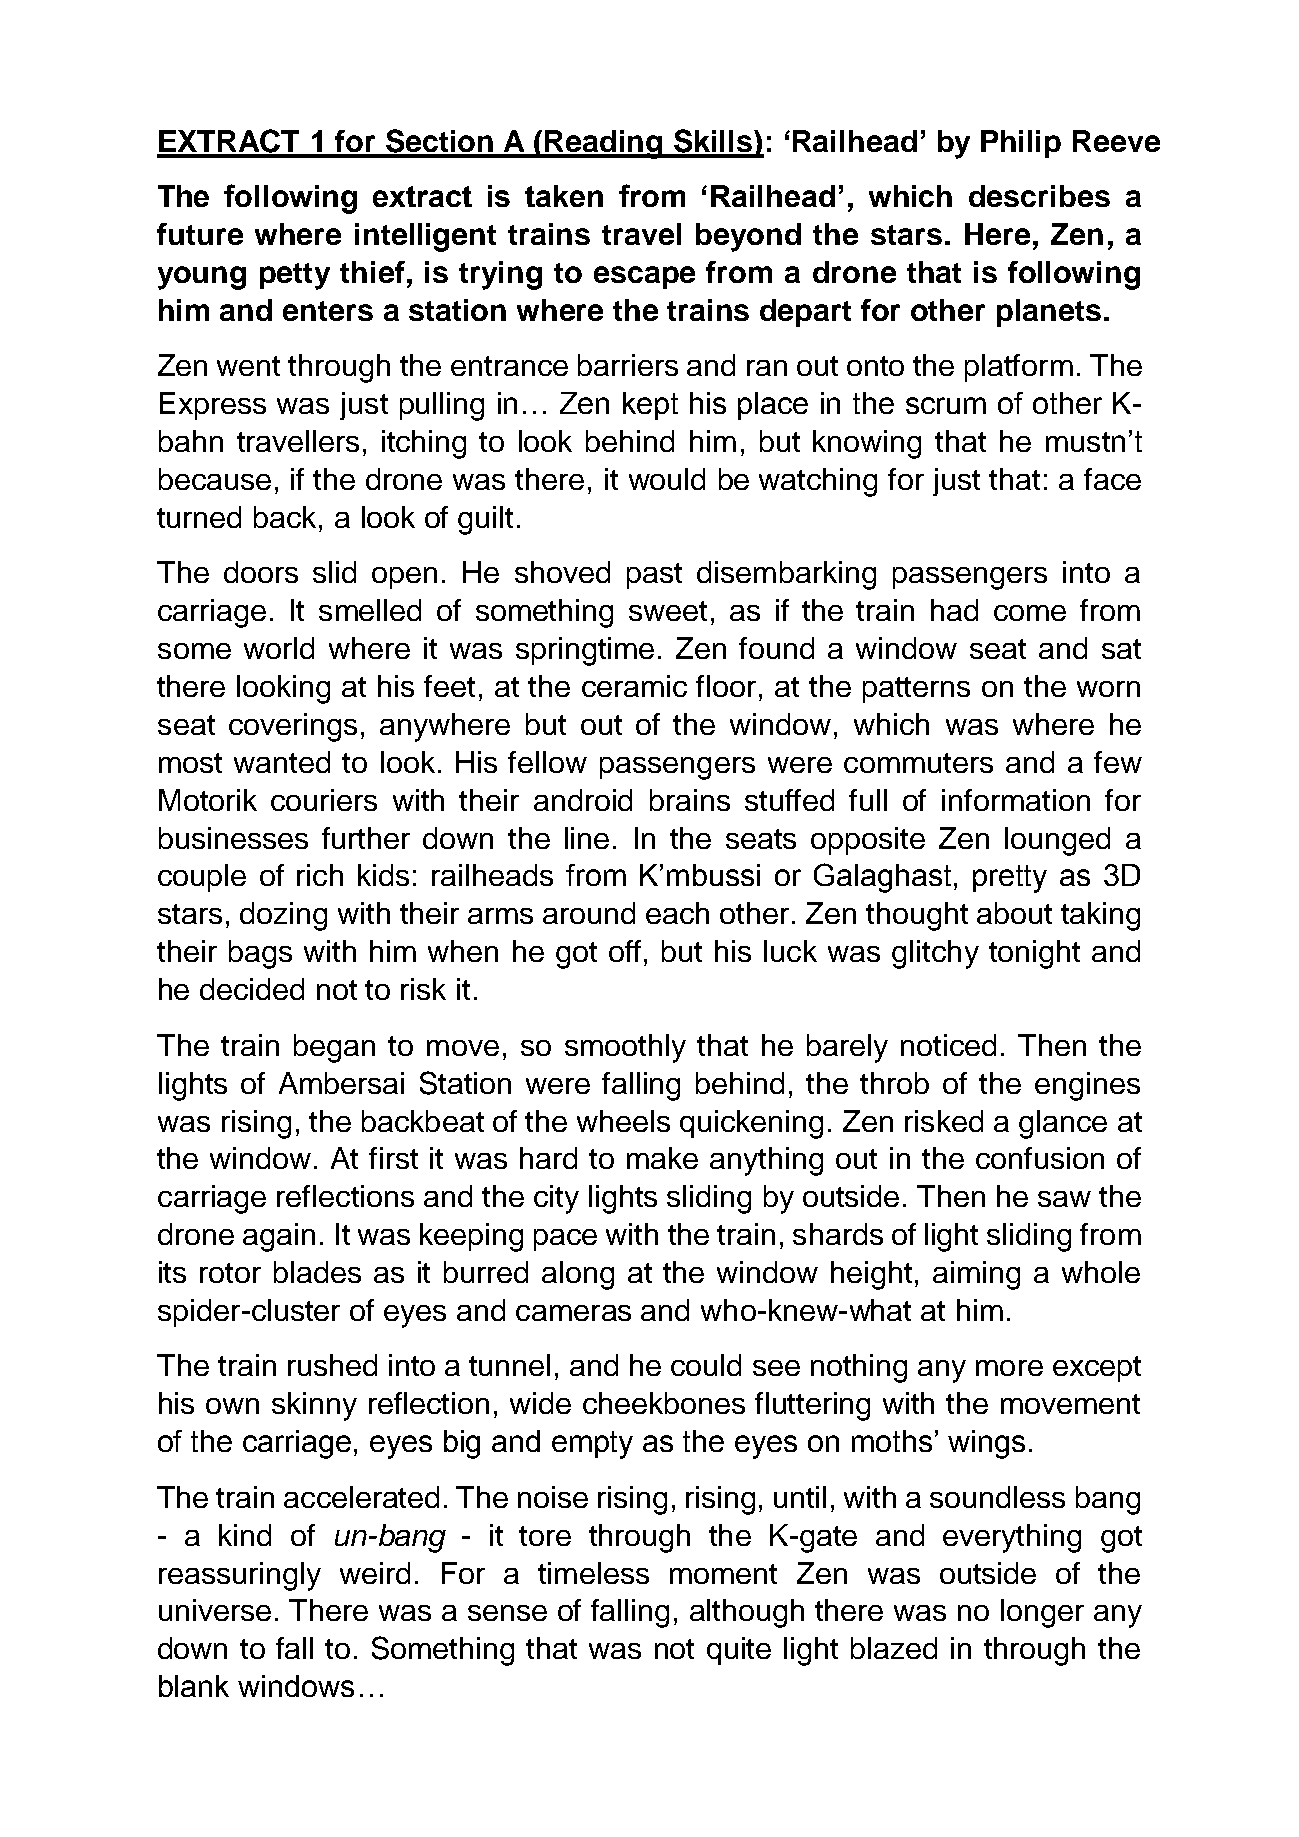  Describe the element at coordinates (1030, 613) in the screenshot. I see `come` at that location.
